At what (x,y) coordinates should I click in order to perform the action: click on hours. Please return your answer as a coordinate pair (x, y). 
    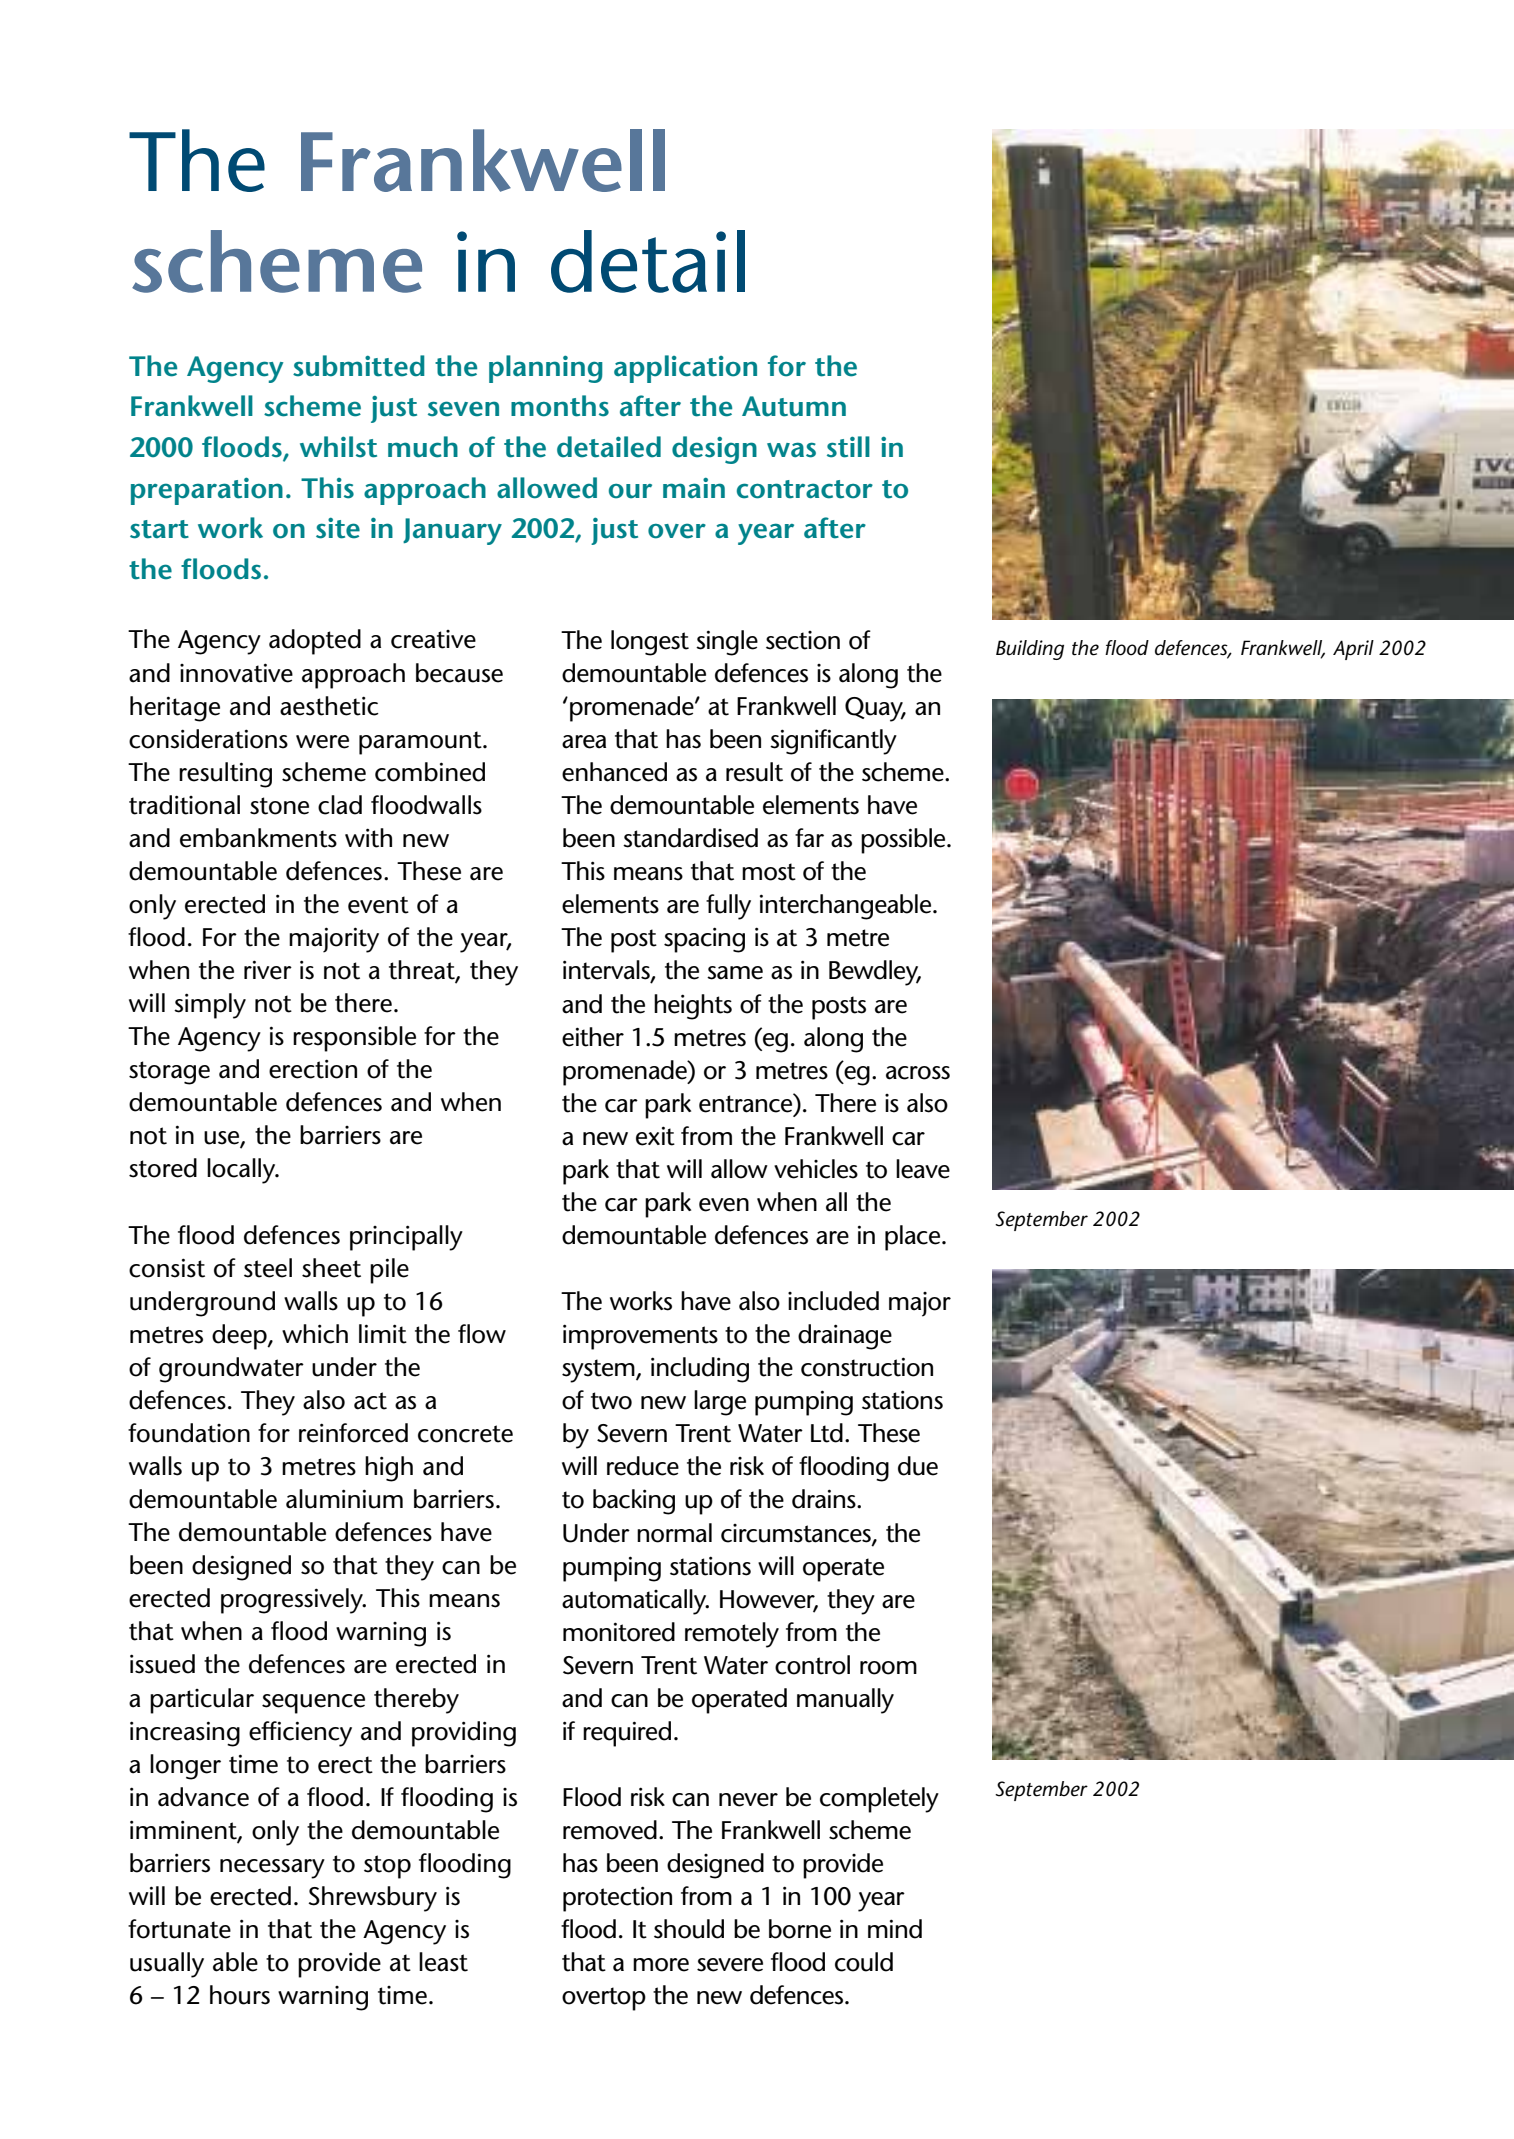
    Looking at the image, I should click on (240, 1995).
